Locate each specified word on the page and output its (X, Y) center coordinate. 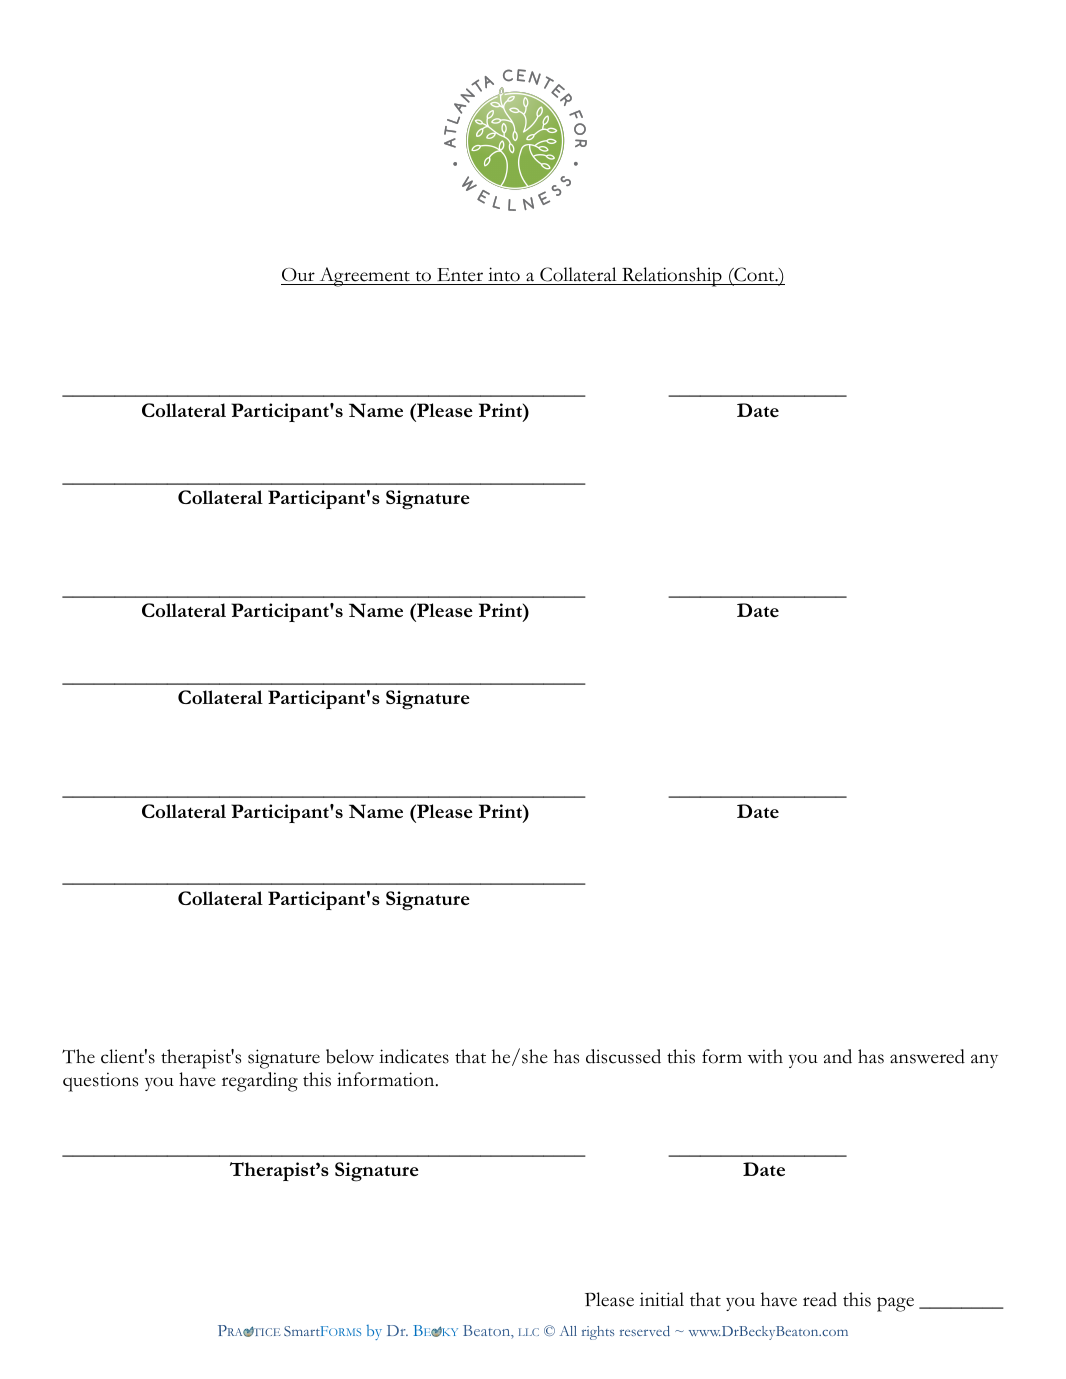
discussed (623, 1056)
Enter (460, 276)
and (837, 1056)
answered (927, 1056)
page (895, 1304)
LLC (529, 1332)
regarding (260, 1082)
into (504, 276)
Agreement (364, 277)
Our (298, 274)
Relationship (672, 277)
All (568, 1331)
